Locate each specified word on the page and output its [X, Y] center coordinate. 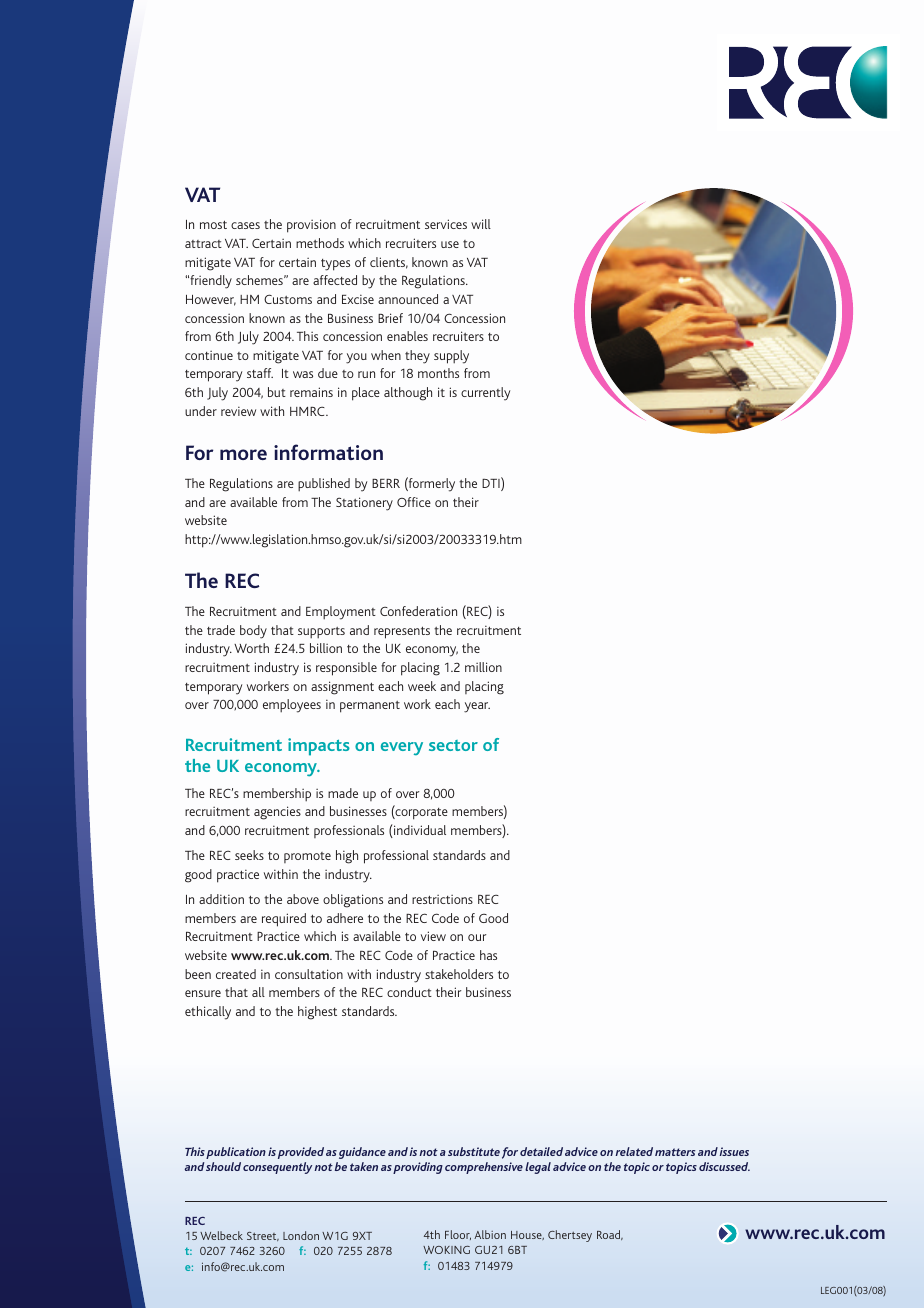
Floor [458, 1235]
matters [675, 1152]
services [446, 224]
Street [263, 1236]
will [481, 224]
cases [245, 225]
